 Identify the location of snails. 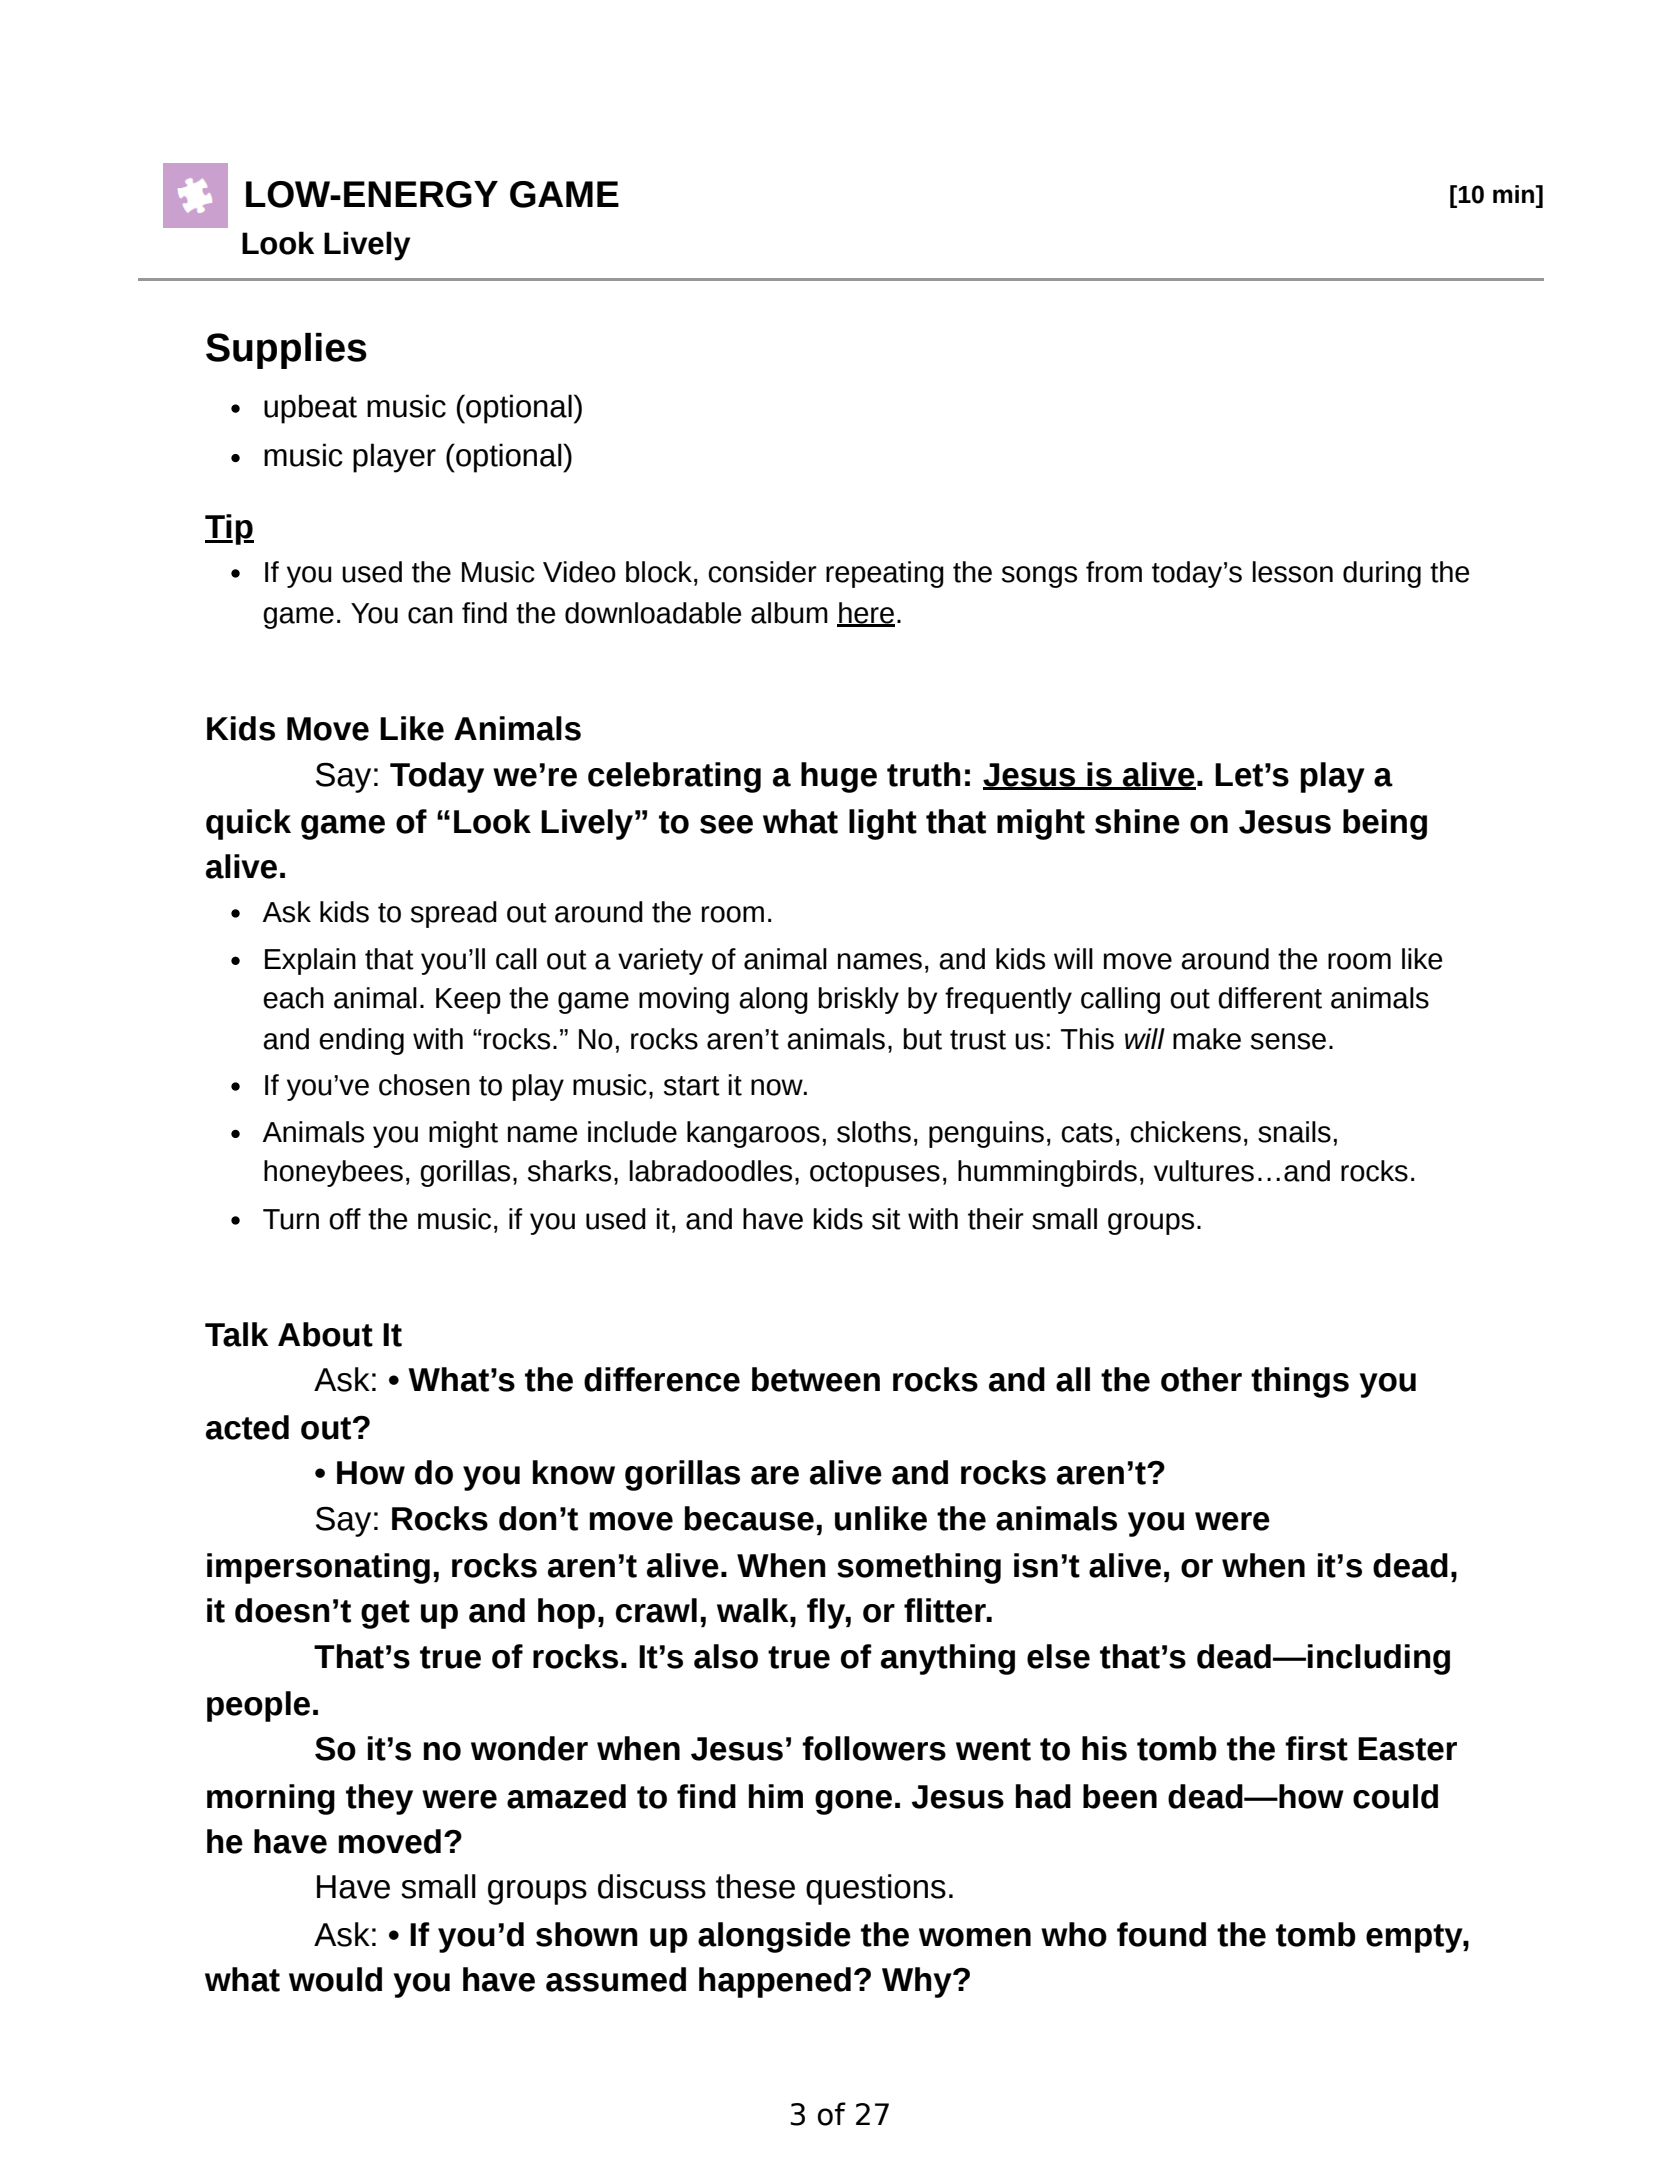
(1294, 1132).
